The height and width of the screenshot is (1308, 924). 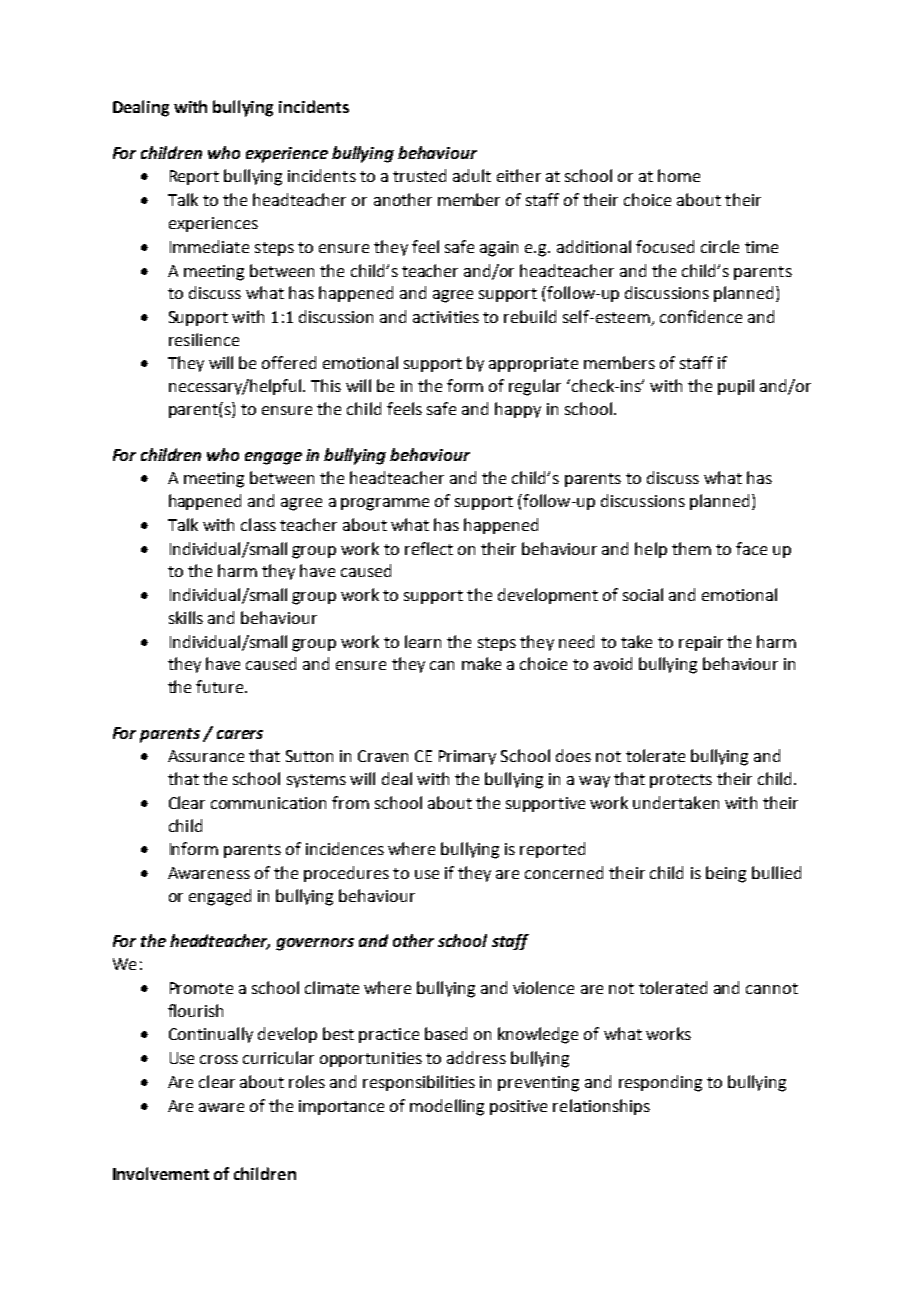 I want to click on class, so click(x=258, y=524).
